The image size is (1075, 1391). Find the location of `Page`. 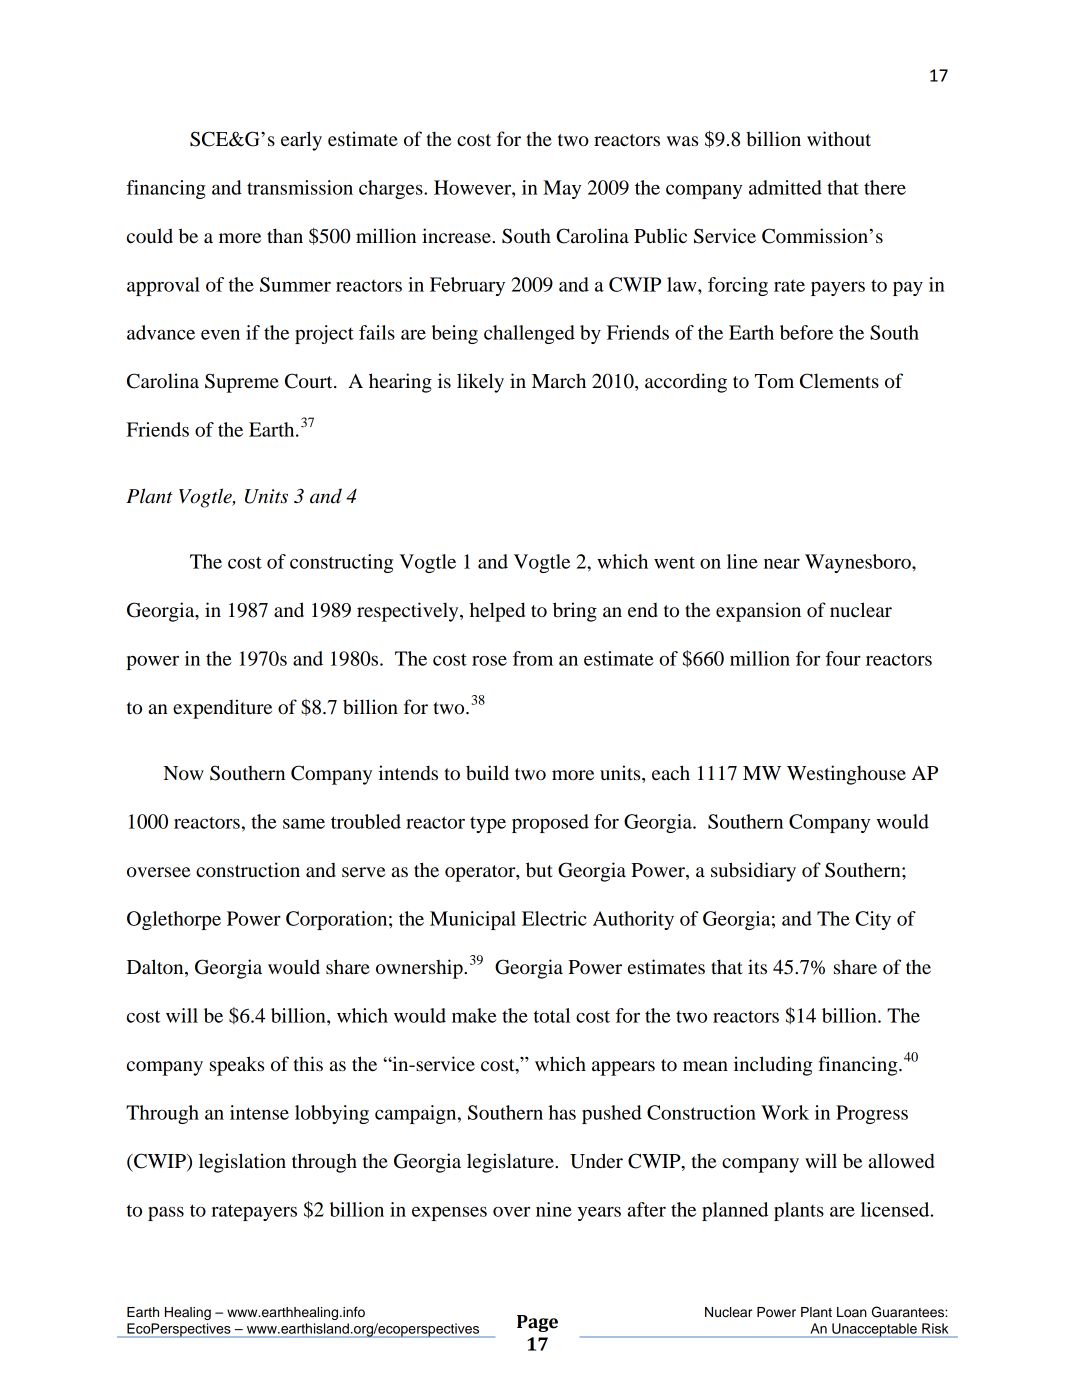

Page is located at coordinates (537, 1323).
